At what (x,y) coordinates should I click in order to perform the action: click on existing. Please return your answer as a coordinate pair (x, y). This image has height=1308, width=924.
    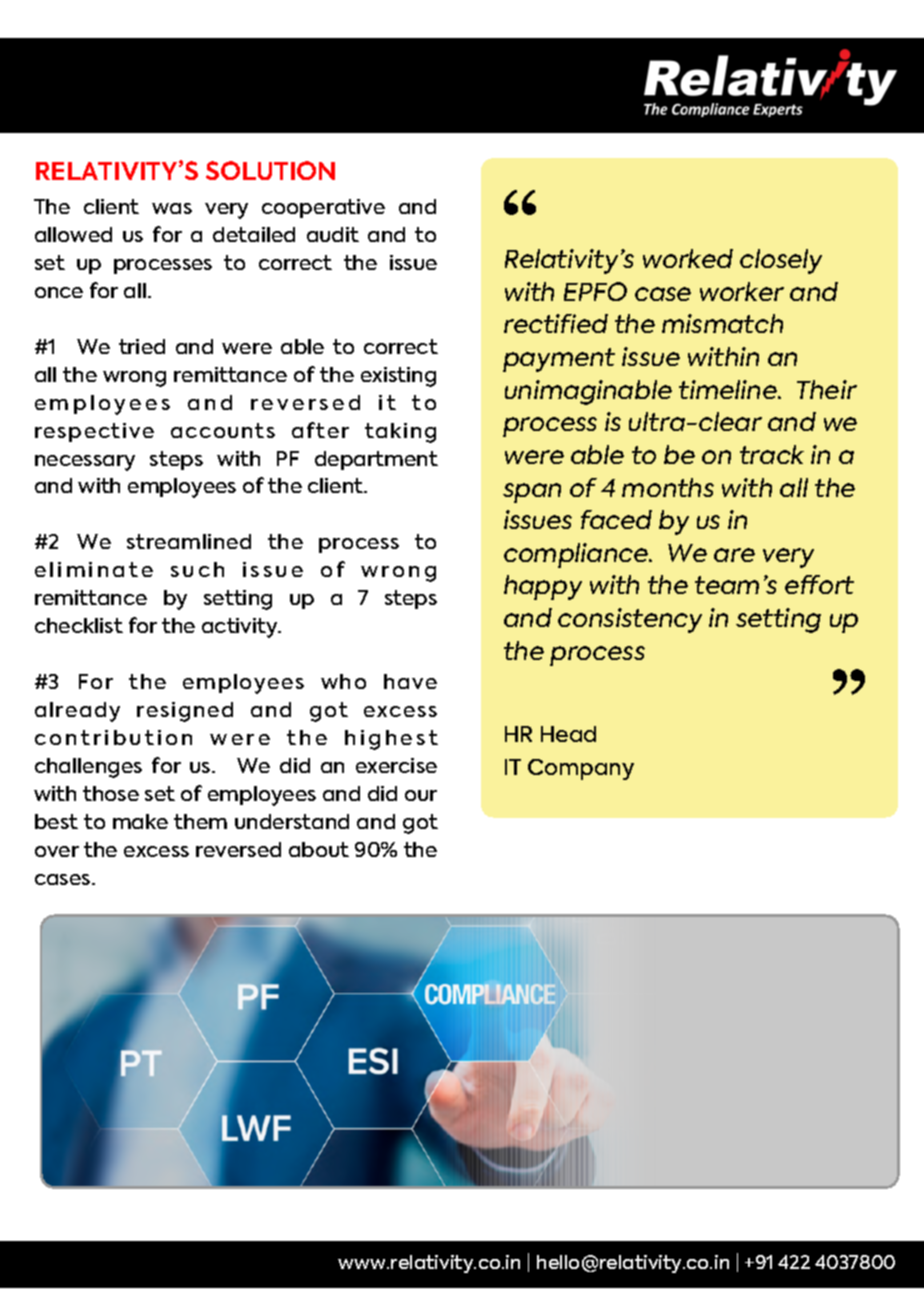
    Looking at the image, I should click on (398, 377).
